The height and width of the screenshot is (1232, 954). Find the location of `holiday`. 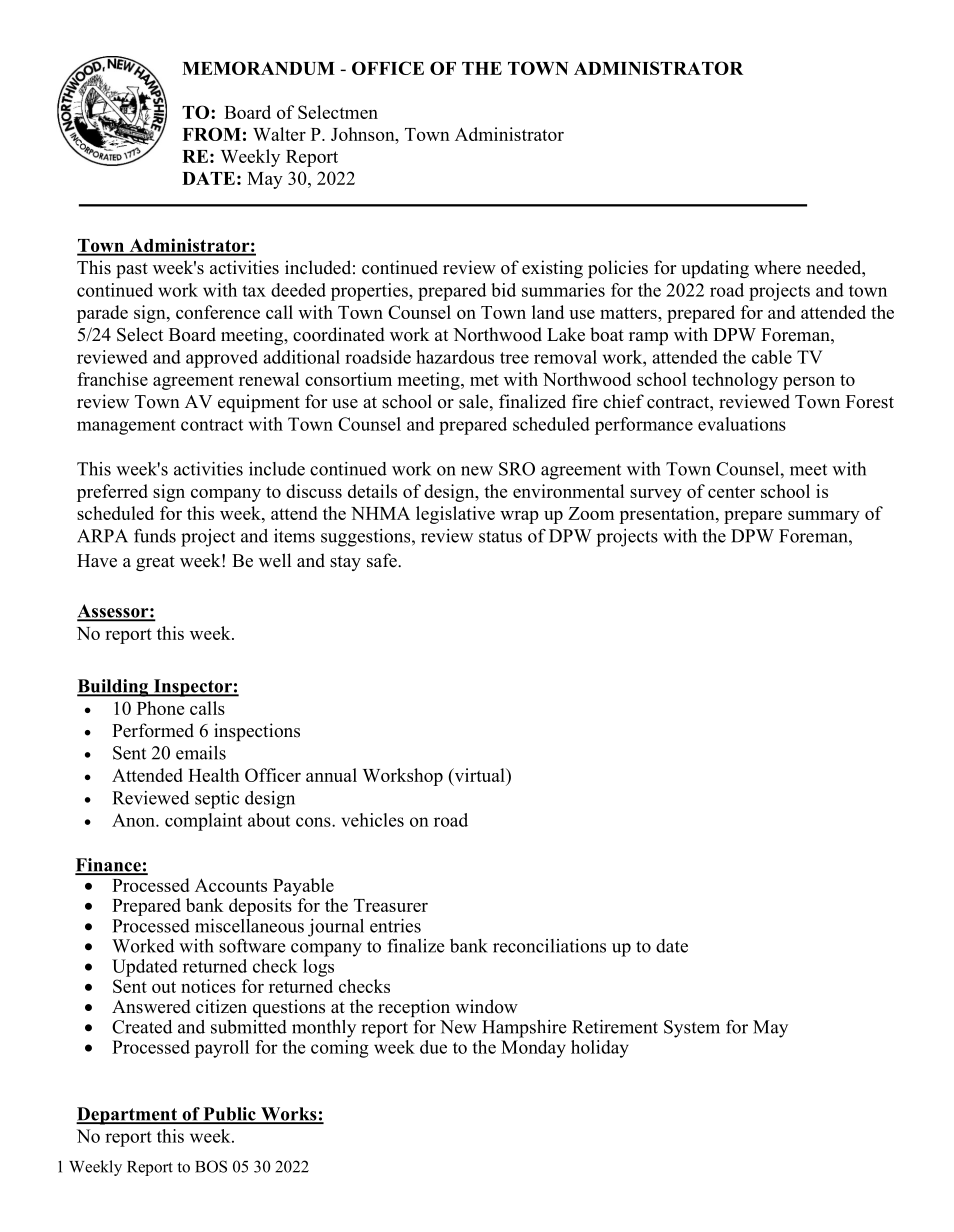

holiday is located at coordinates (600, 1049).
